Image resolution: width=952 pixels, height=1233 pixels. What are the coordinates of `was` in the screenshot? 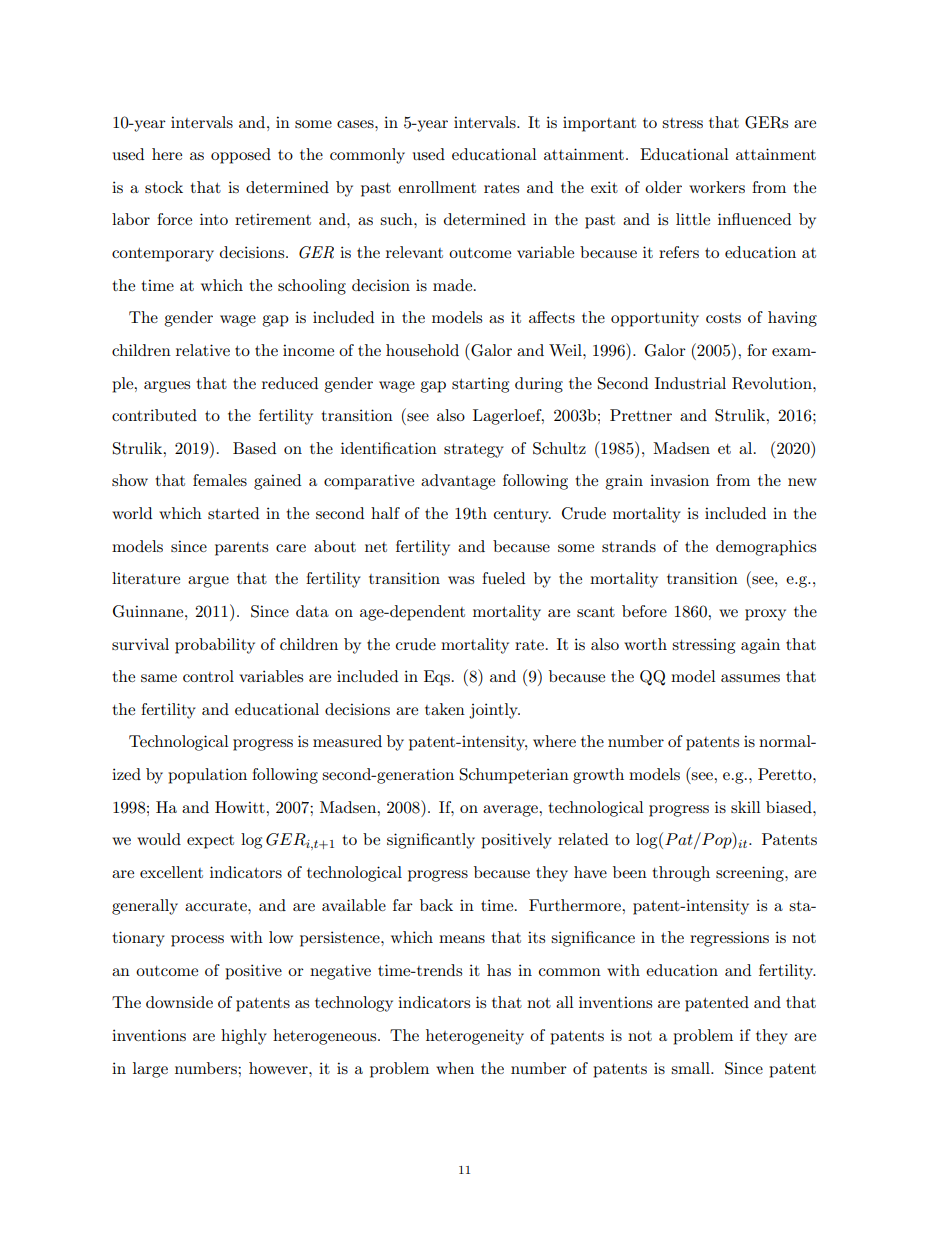 It's located at (461, 580).
